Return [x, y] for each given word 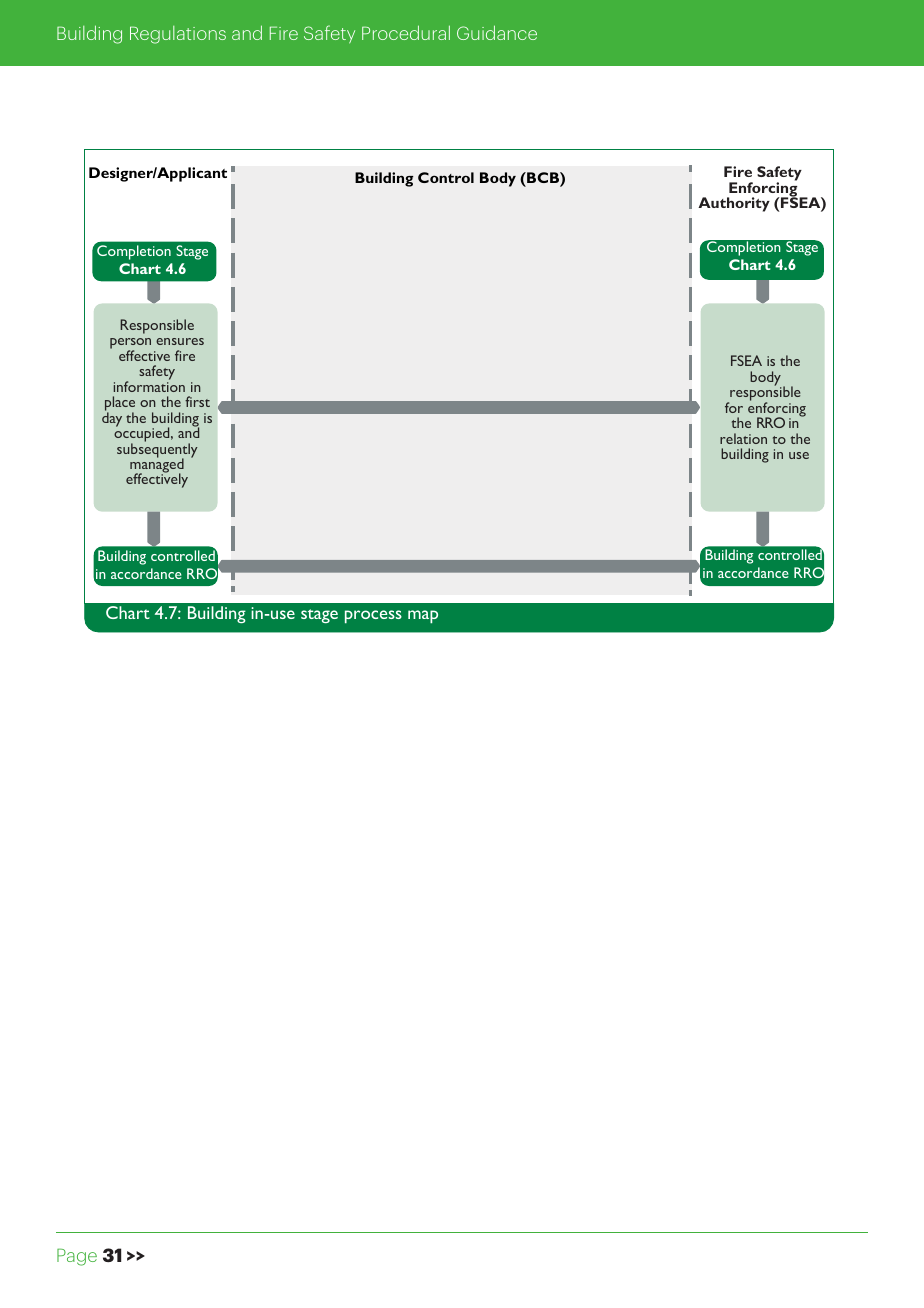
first [197, 401]
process [373, 617]
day [112, 418]
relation [743, 438]
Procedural [406, 32]
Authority [734, 204]
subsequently [157, 450]
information [149, 385]
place [120, 405]
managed [157, 466]
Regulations [178, 35]
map [423, 617]
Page [77, 1257]
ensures [180, 341]
